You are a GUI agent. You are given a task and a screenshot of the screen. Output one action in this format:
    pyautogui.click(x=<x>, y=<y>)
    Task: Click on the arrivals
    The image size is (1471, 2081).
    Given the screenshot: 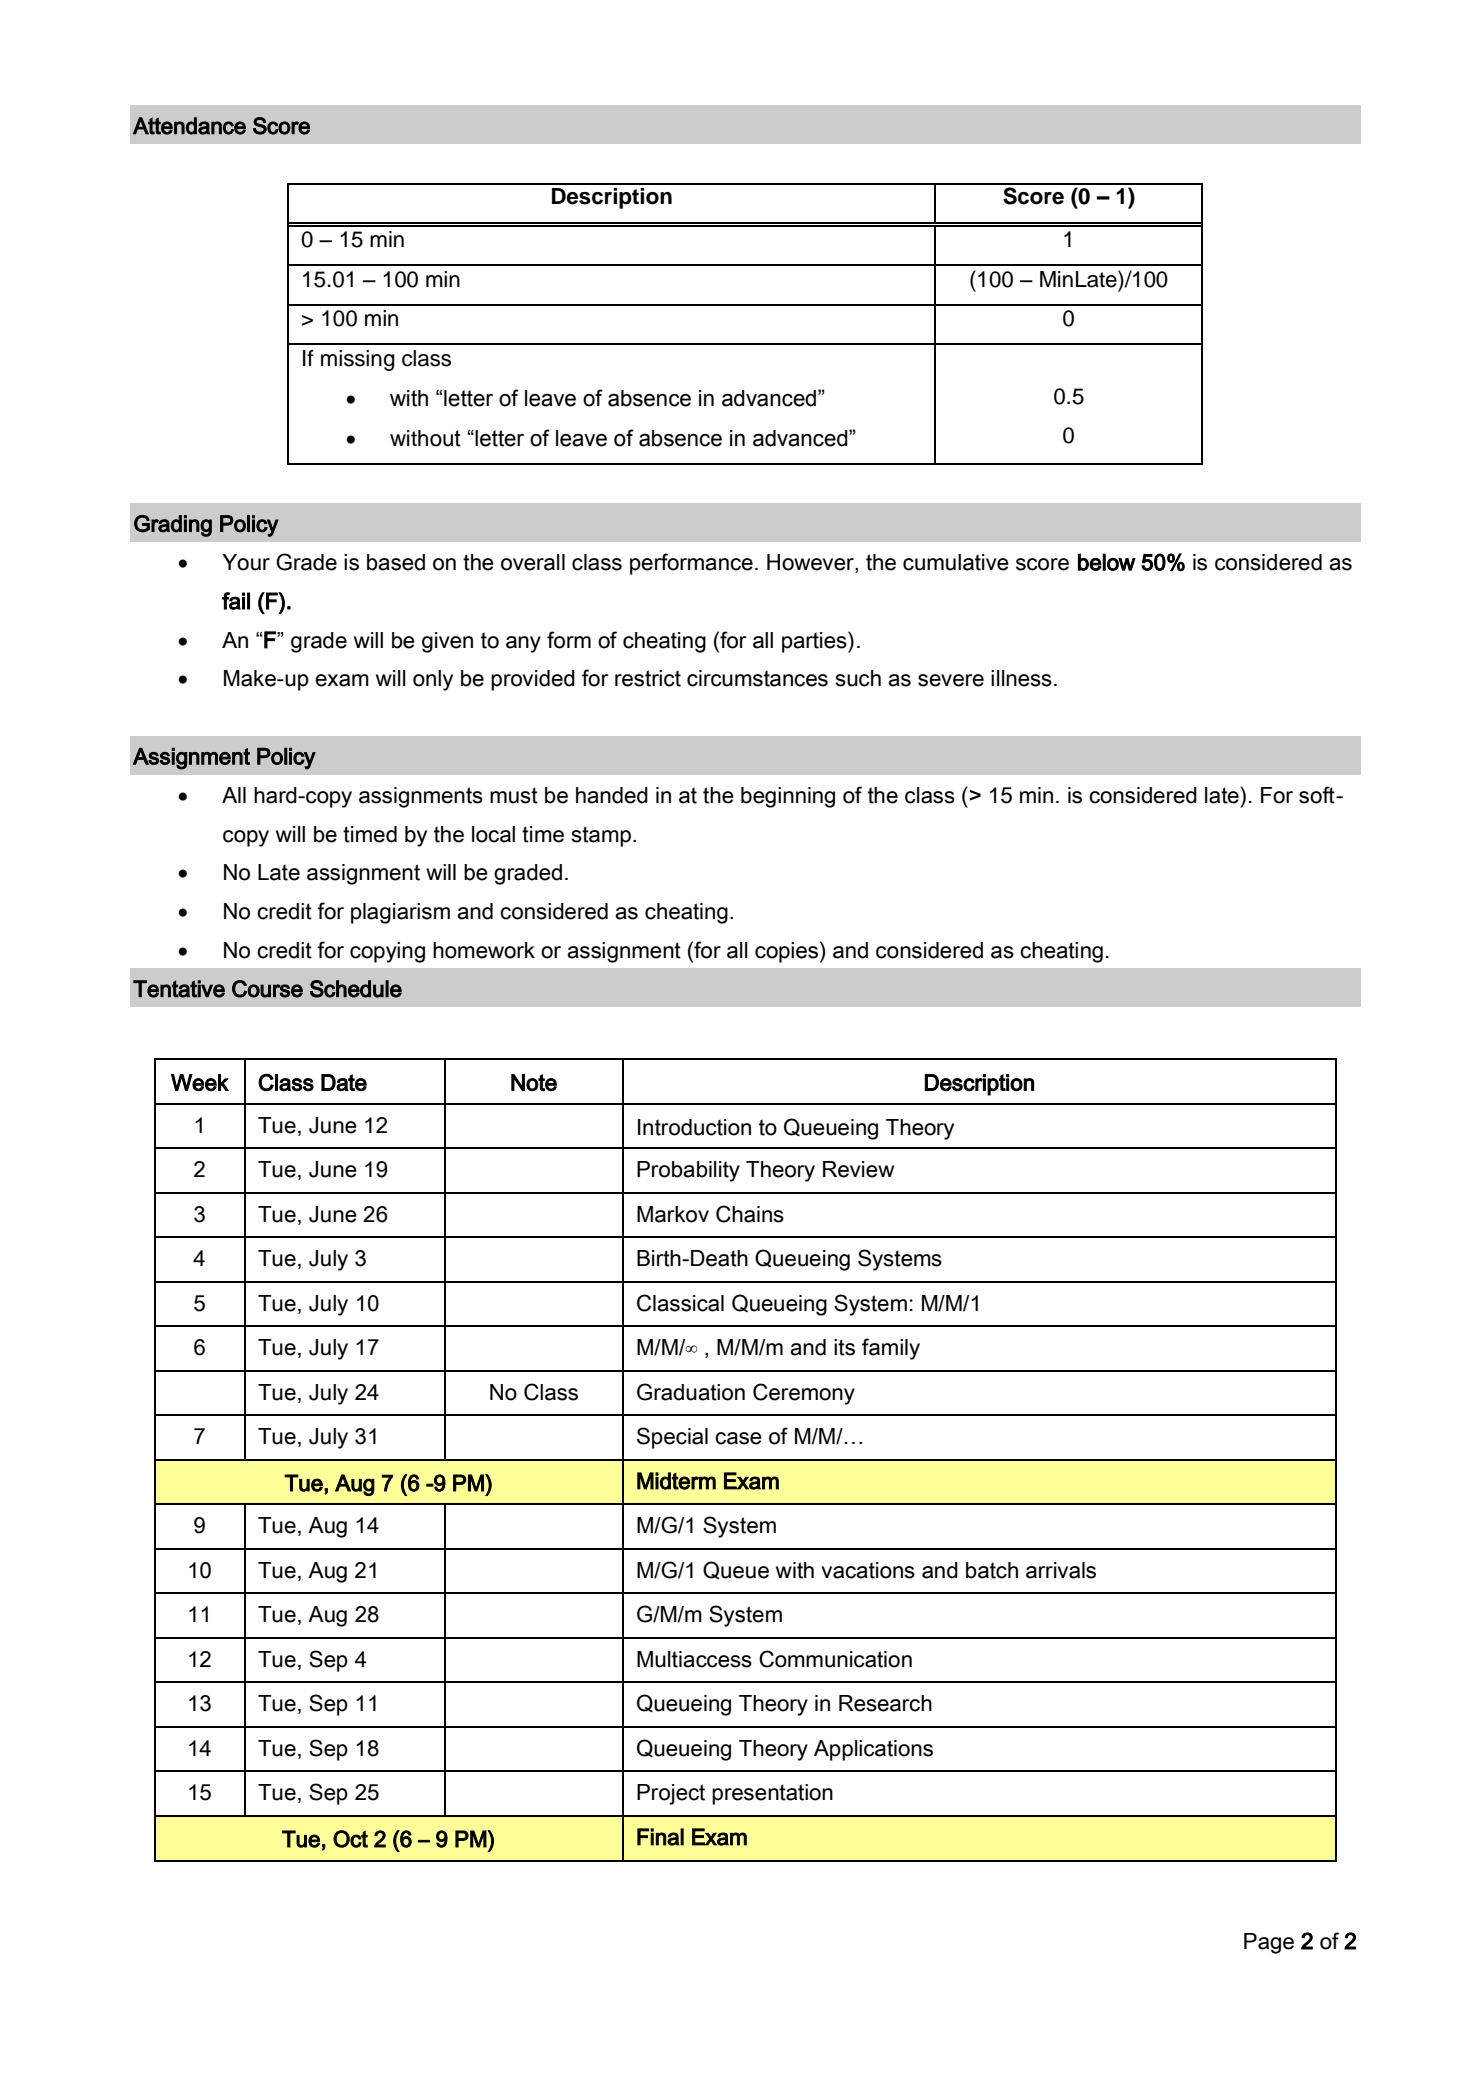 What is the action you would take?
    pyautogui.click(x=1061, y=1570)
